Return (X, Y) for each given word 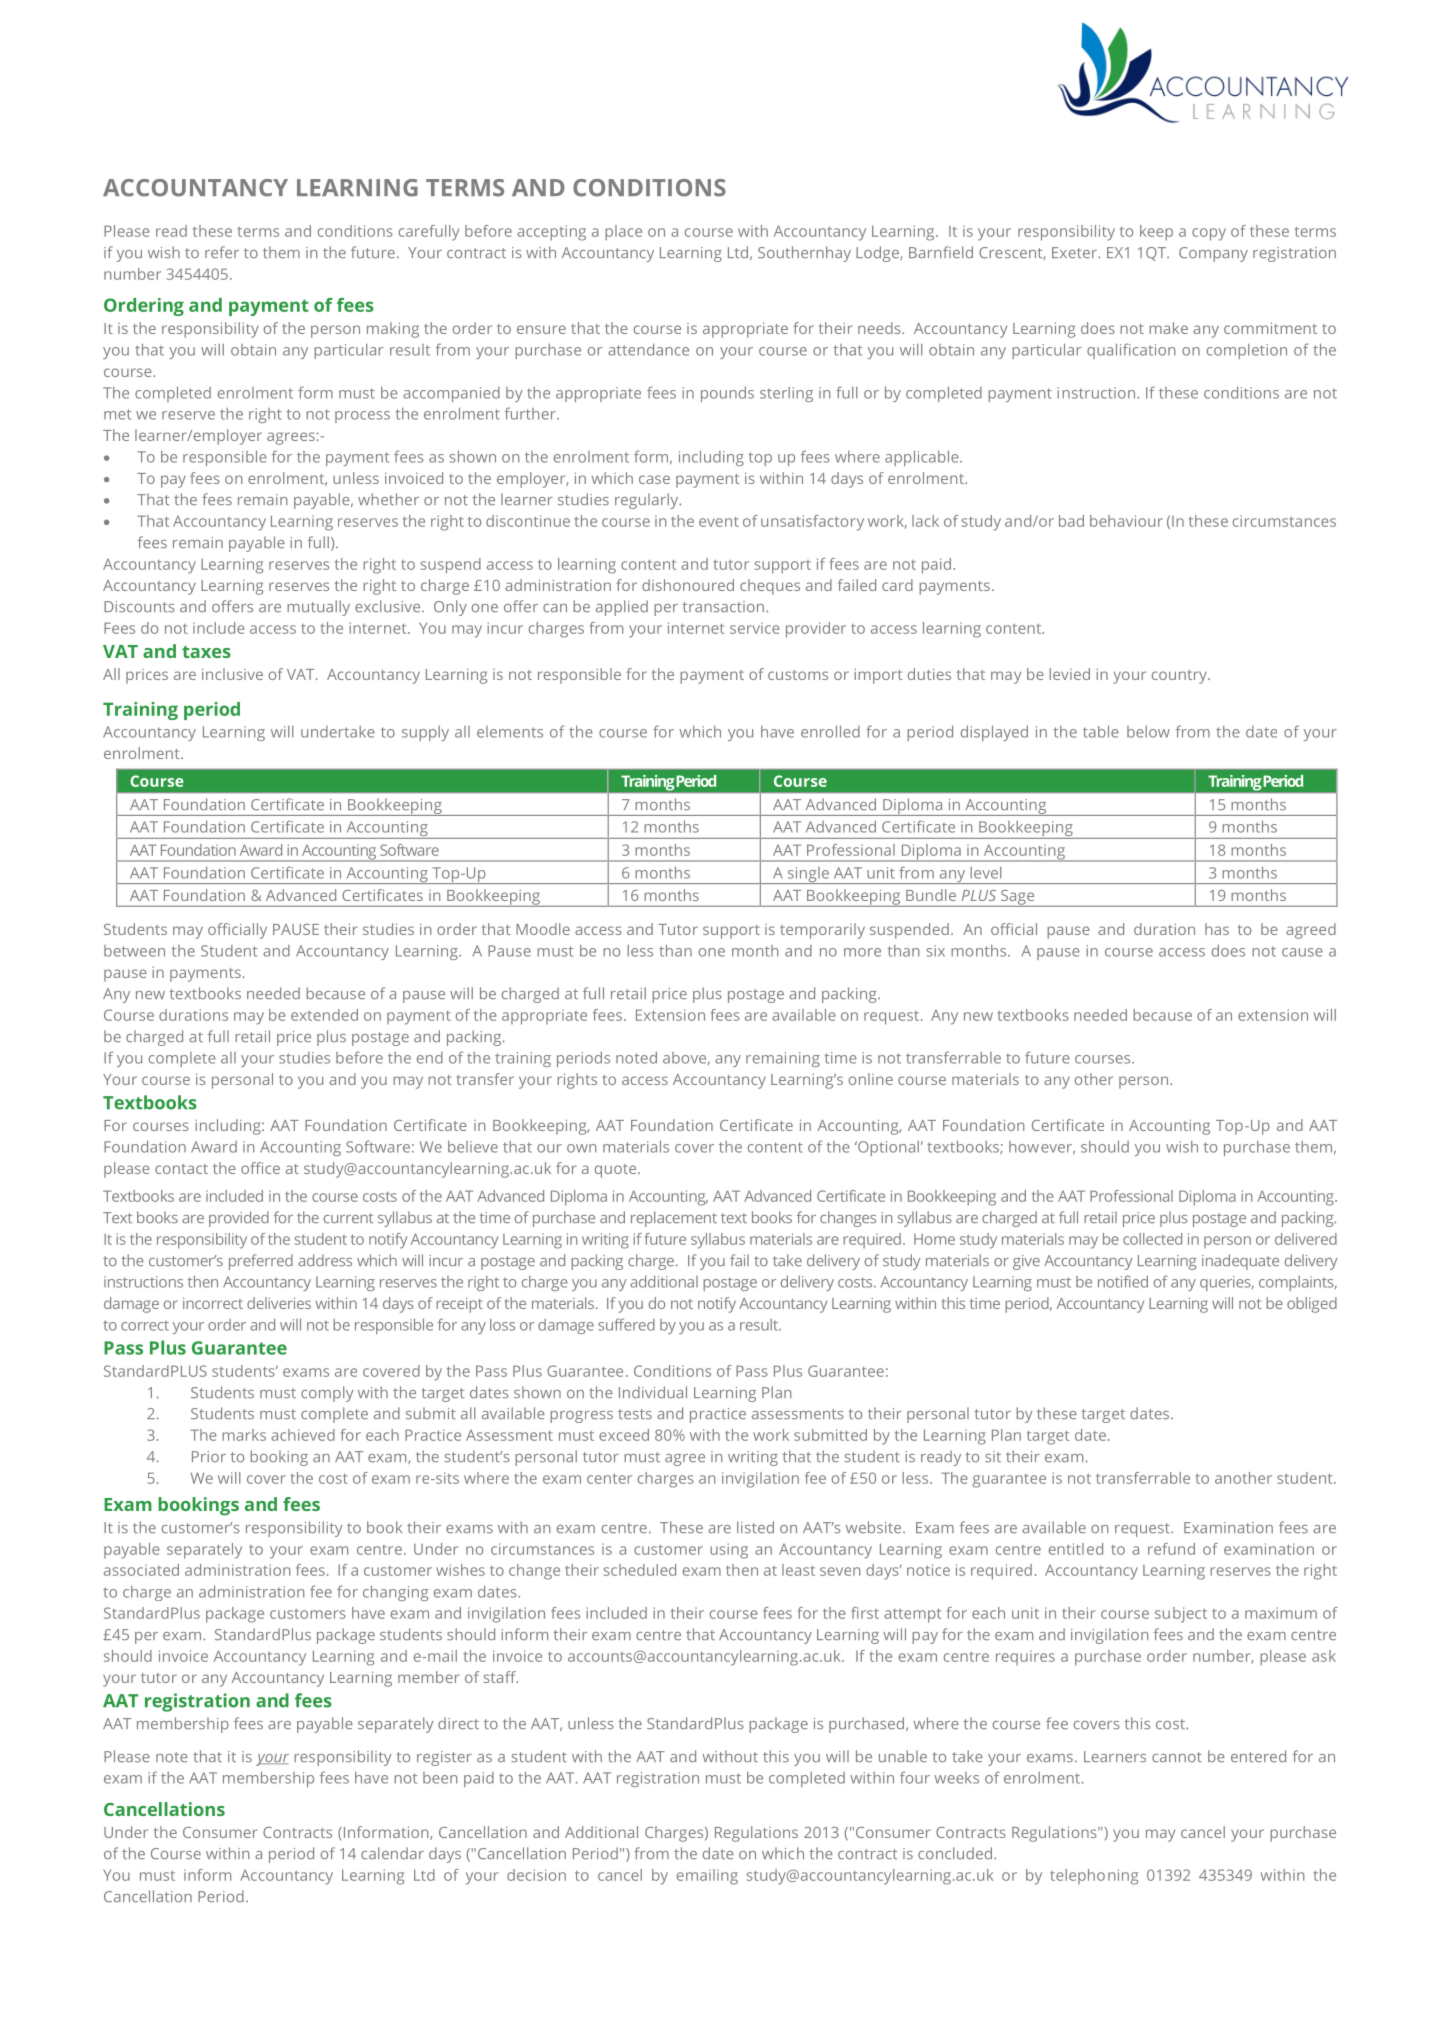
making (393, 330)
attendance (648, 349)
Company (1213, 254)
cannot (1177, 1757)
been (440, 1778)
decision (536, 1875)
